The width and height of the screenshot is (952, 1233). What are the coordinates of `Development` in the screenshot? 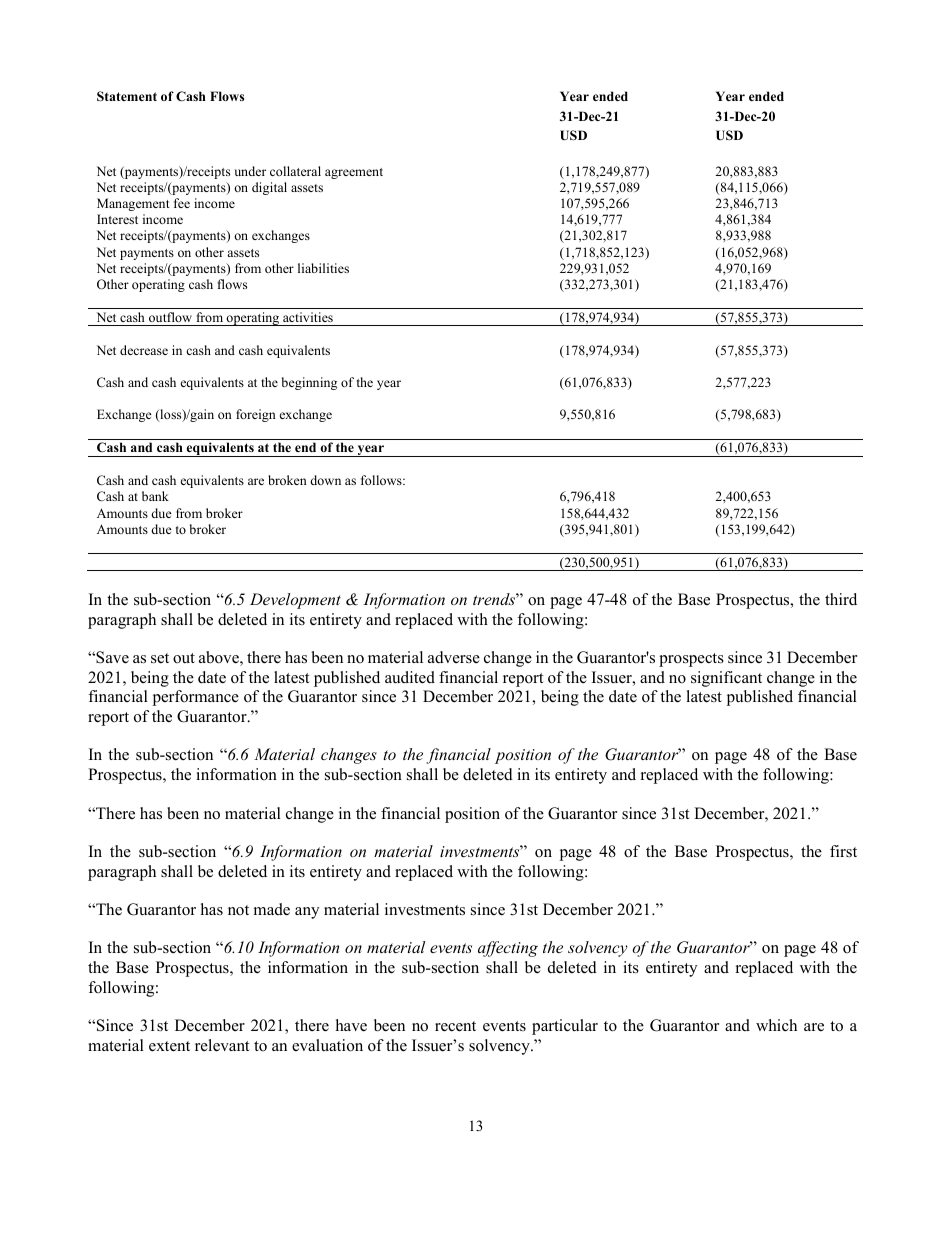 It's located at (295, 601).
